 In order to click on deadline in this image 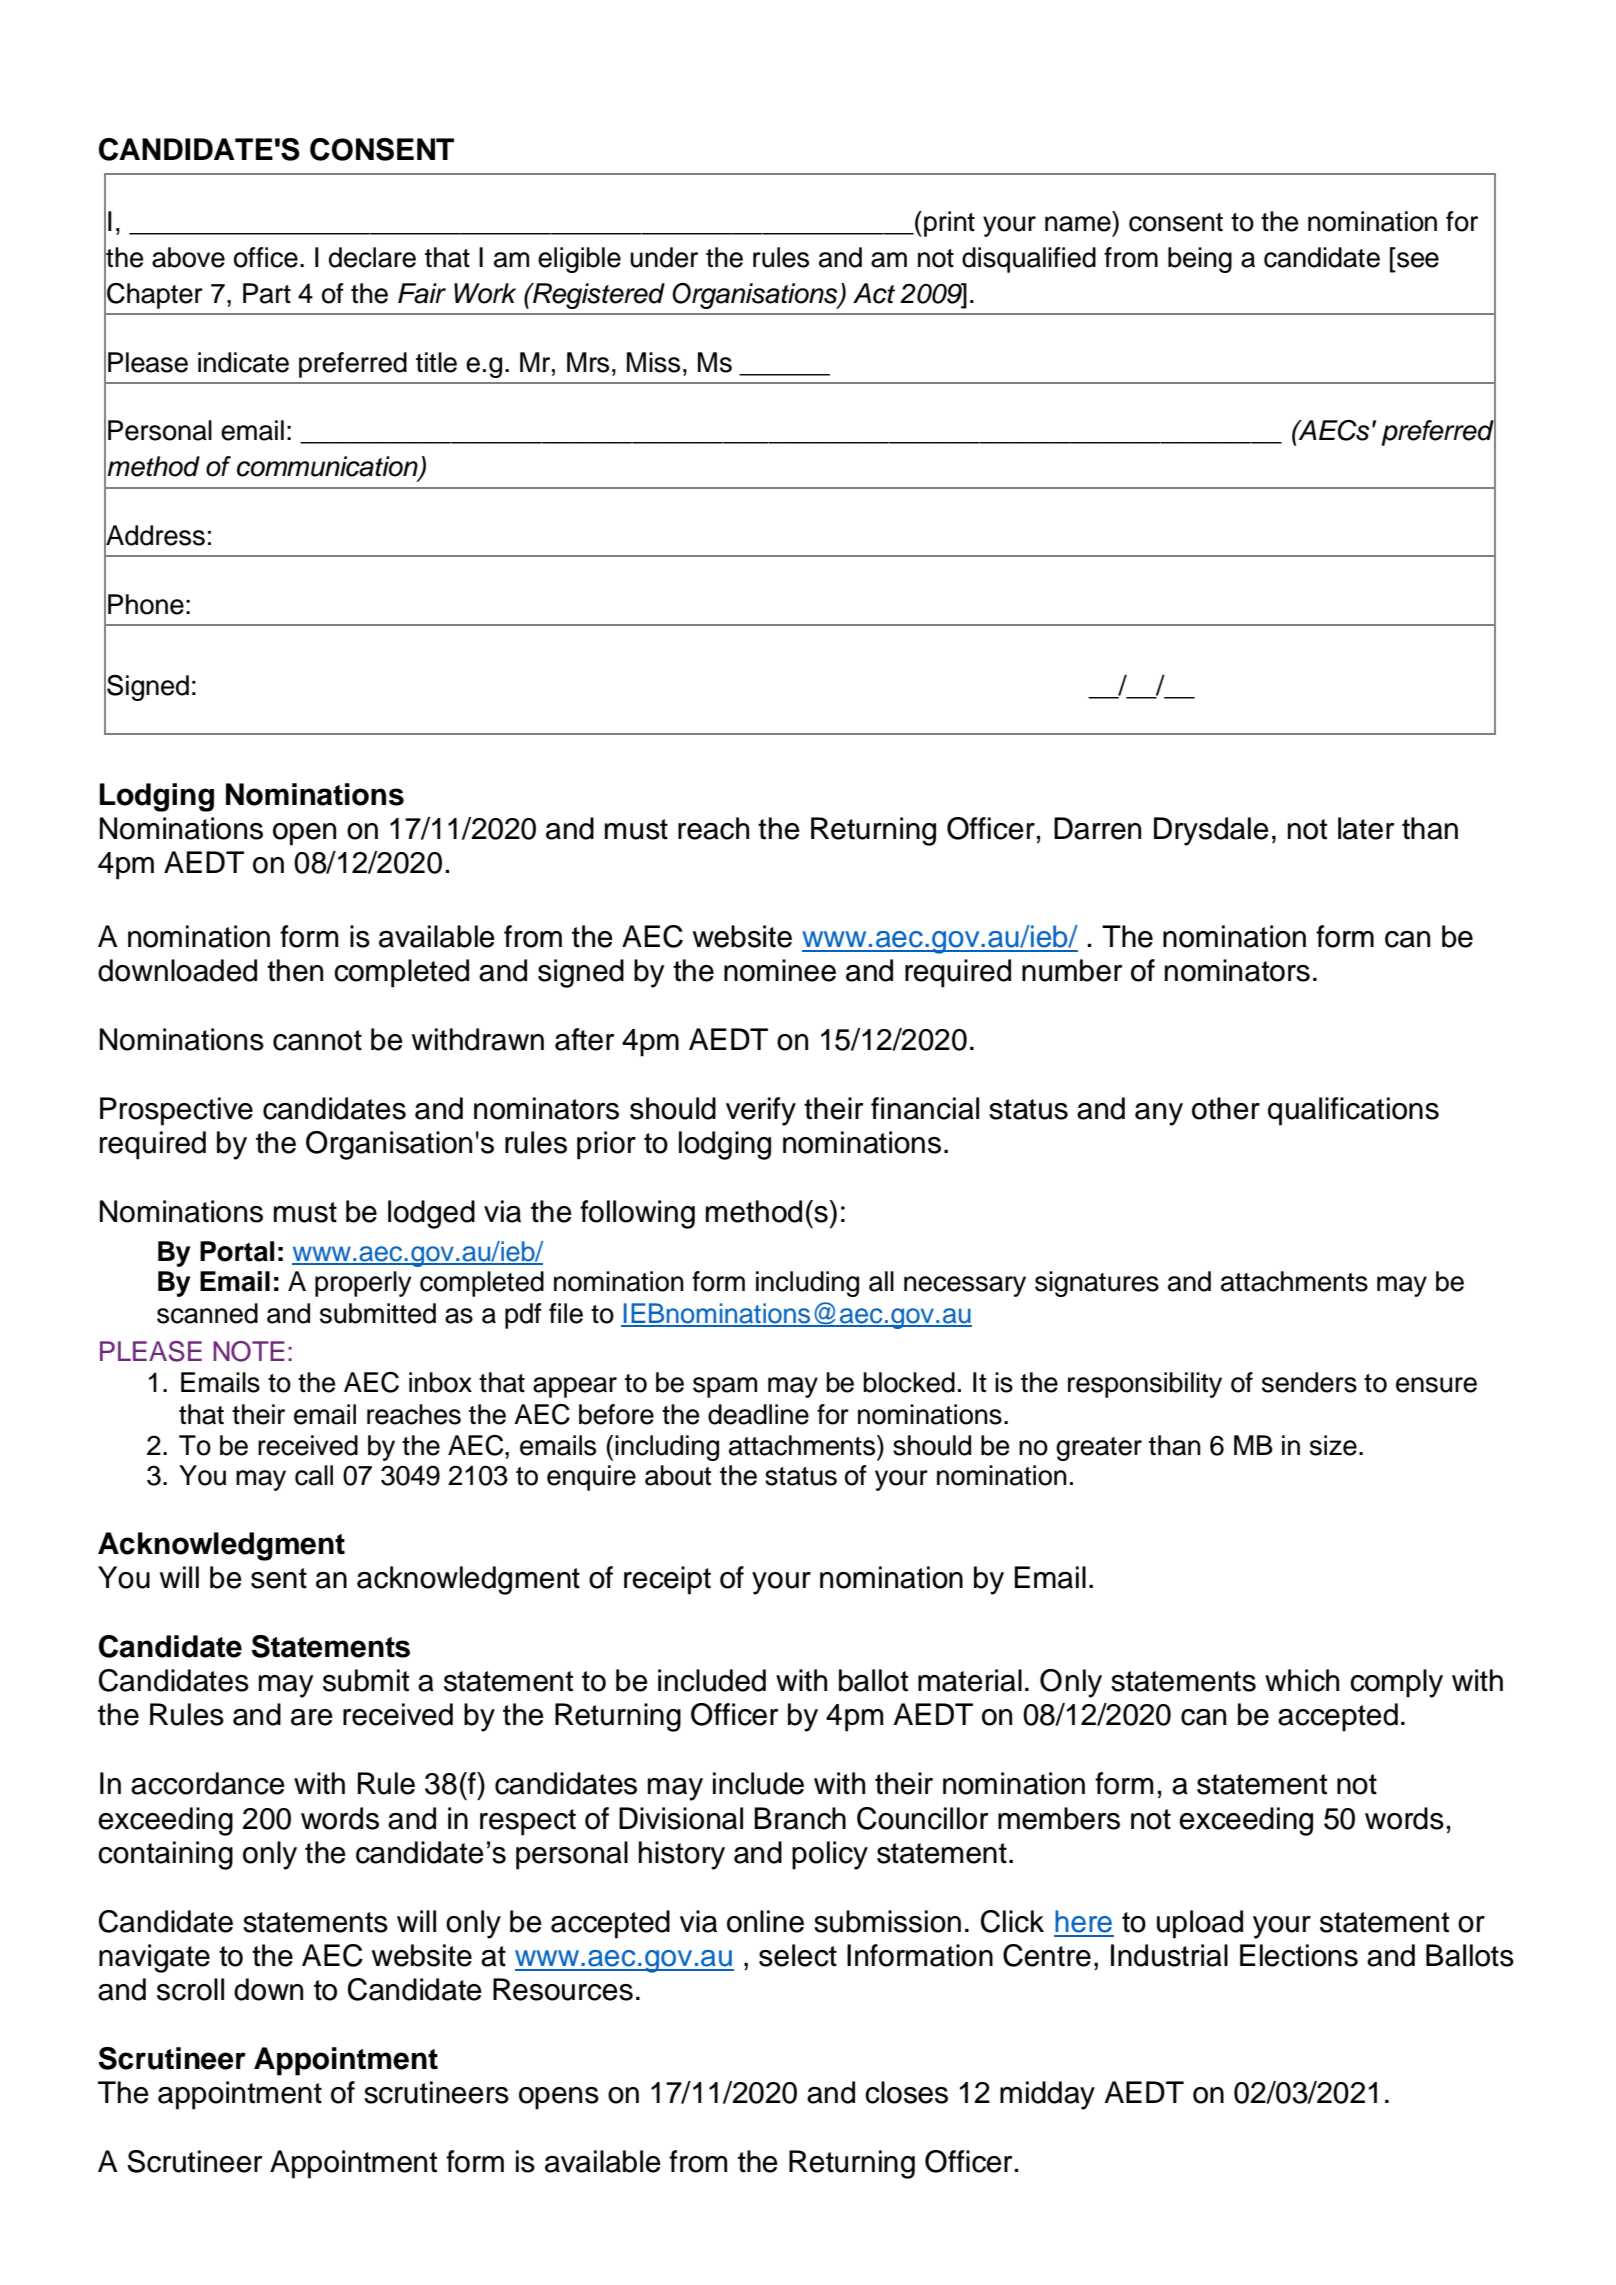, I will do `click(758, 1414)`.
